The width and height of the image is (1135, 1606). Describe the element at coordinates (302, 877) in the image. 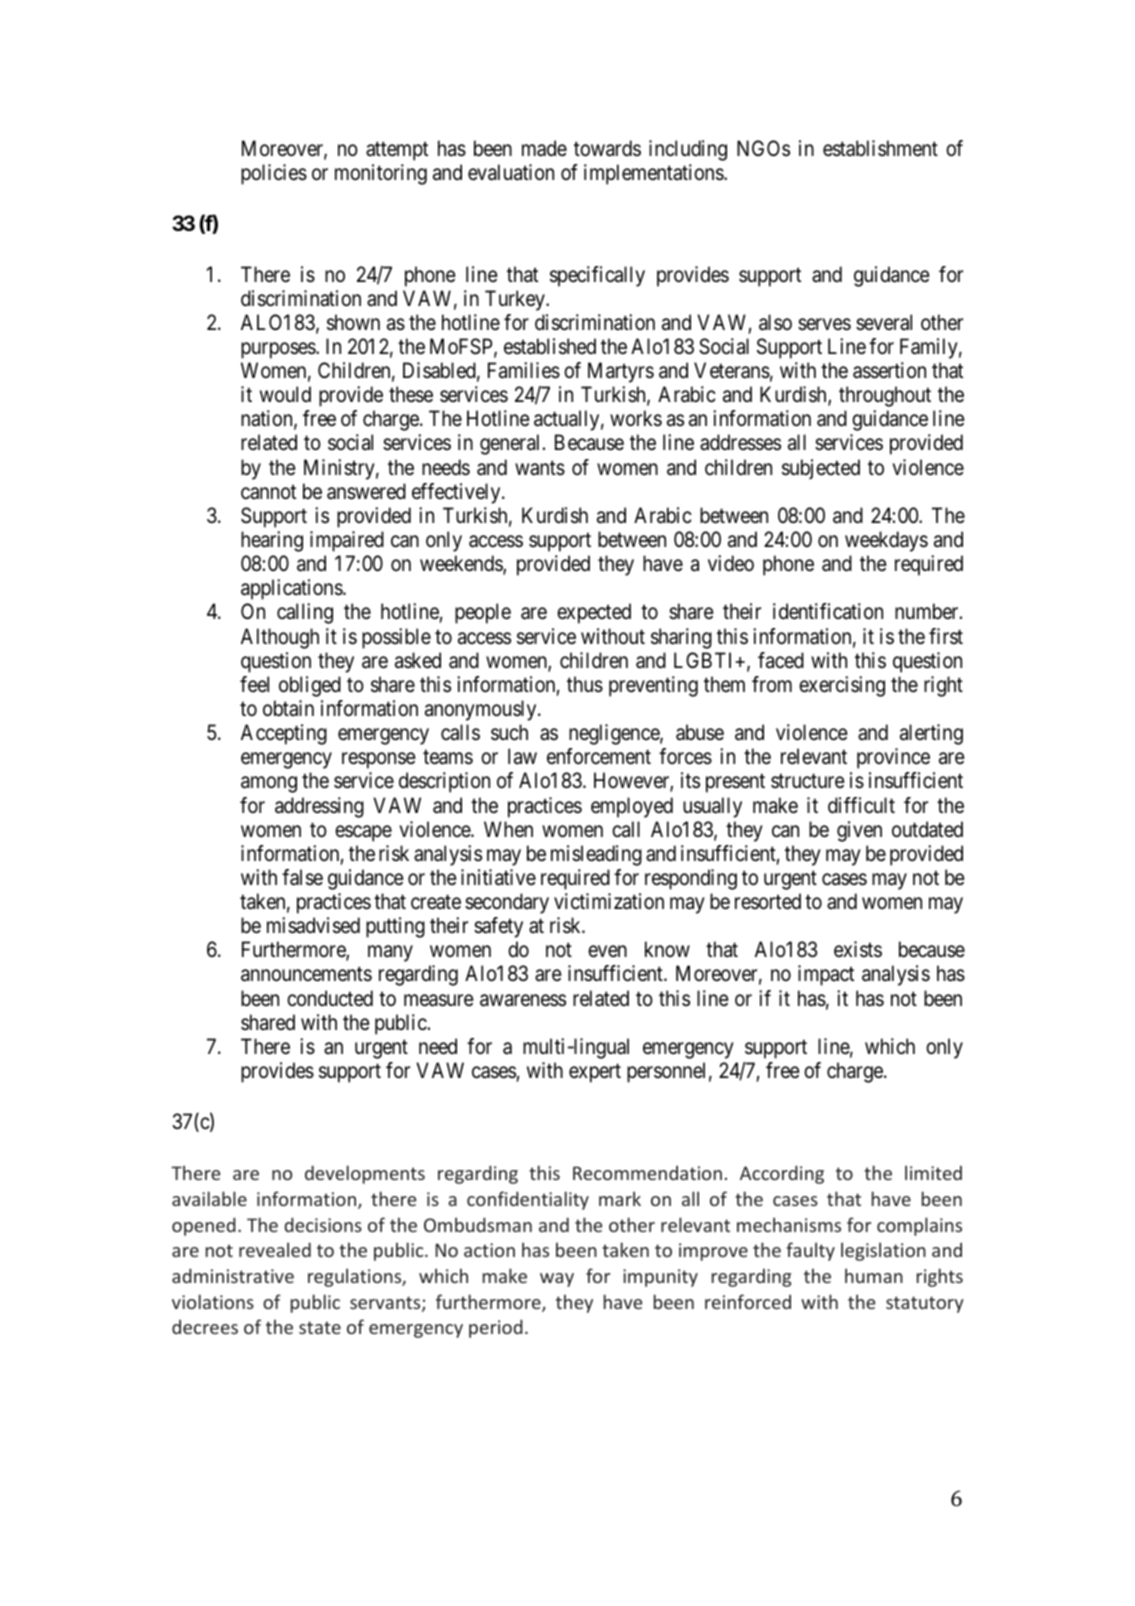

I see `false` at that location.
